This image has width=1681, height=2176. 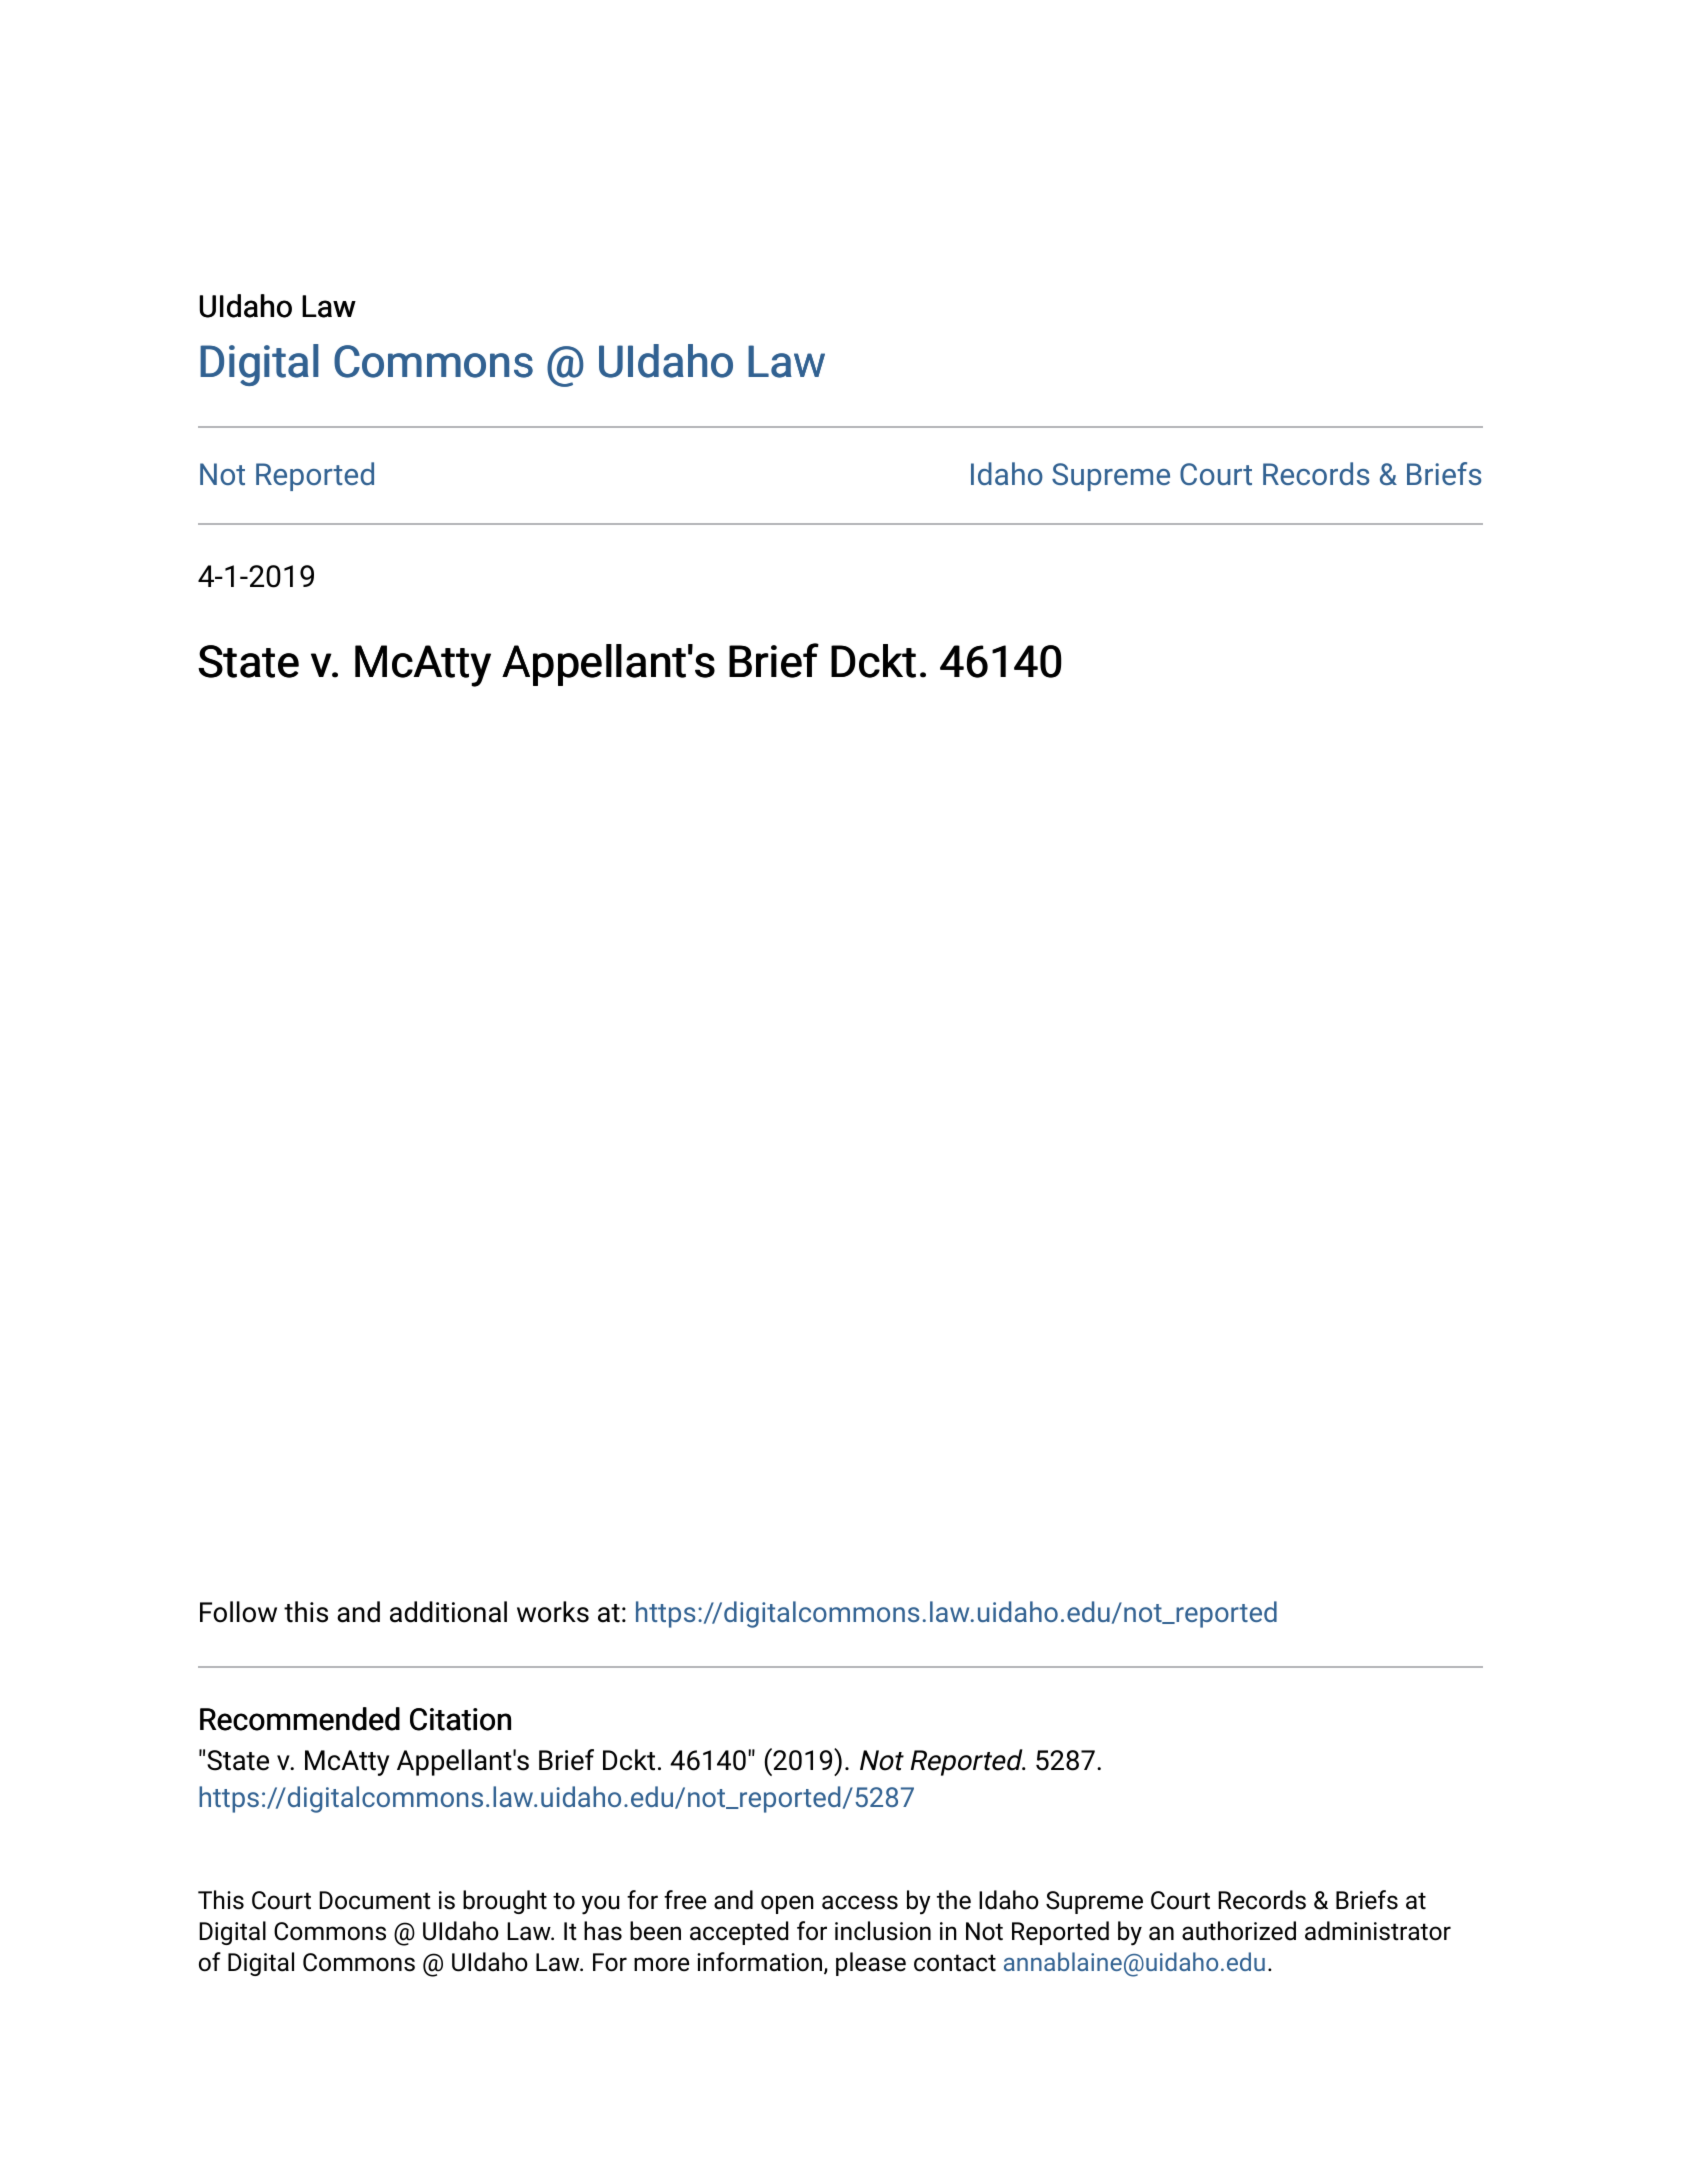 I want to click on Recommended, so click(x=300, y=1719).
